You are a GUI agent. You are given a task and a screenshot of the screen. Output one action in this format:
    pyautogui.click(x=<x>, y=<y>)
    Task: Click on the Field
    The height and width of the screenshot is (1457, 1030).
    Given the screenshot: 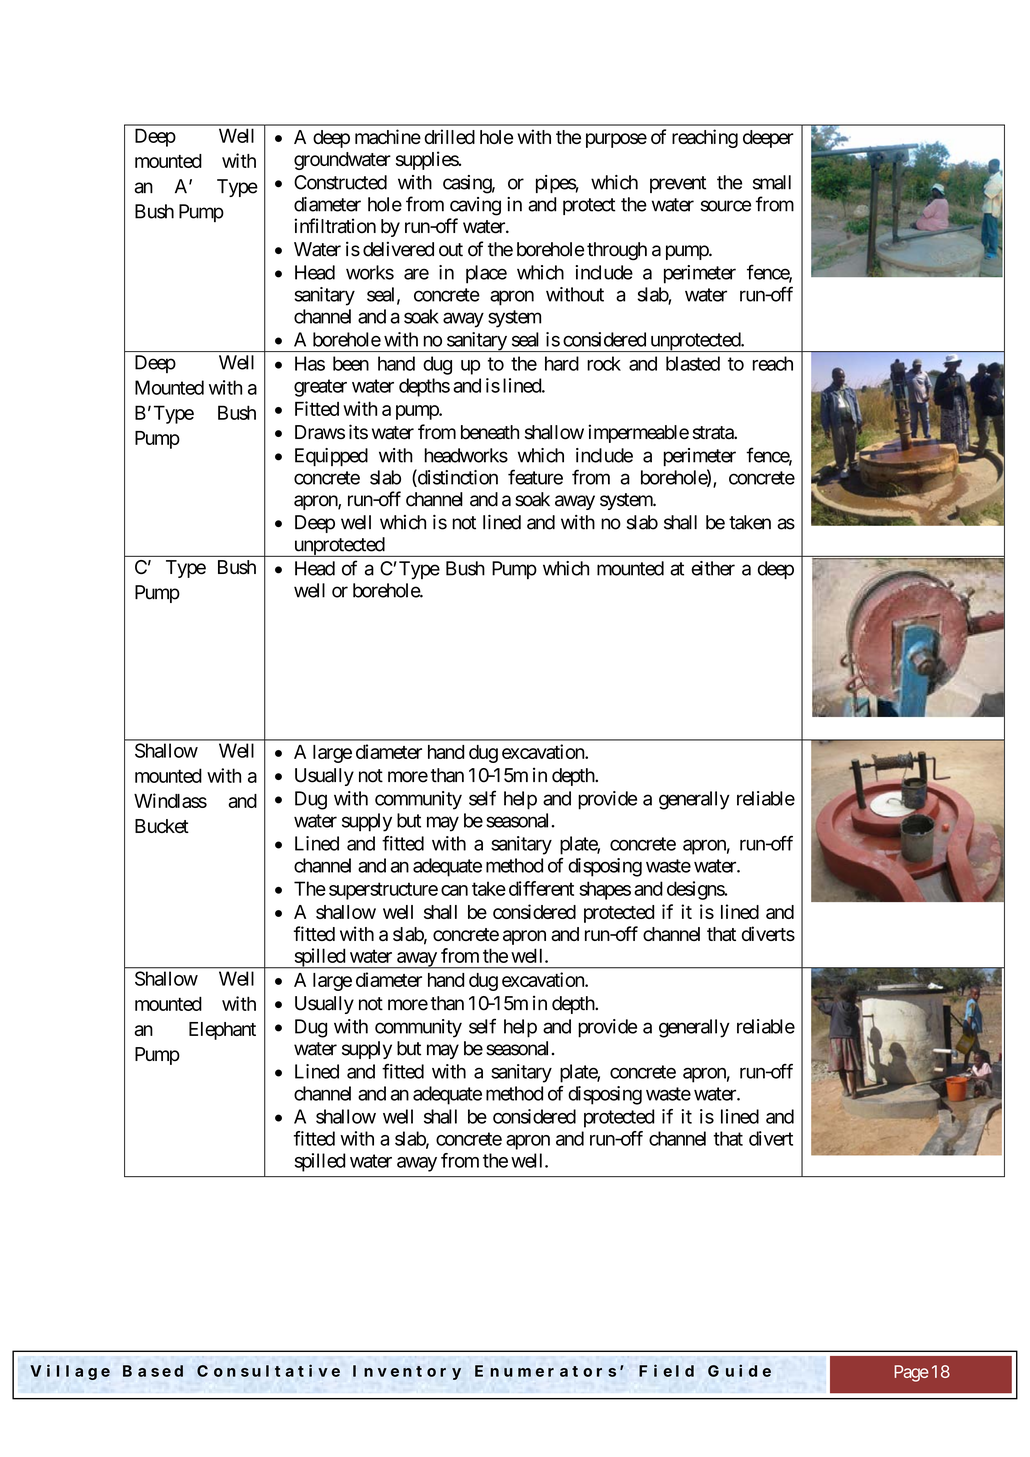 What is the action you would take?
    pyautogui.click(x=666, y=1370)
